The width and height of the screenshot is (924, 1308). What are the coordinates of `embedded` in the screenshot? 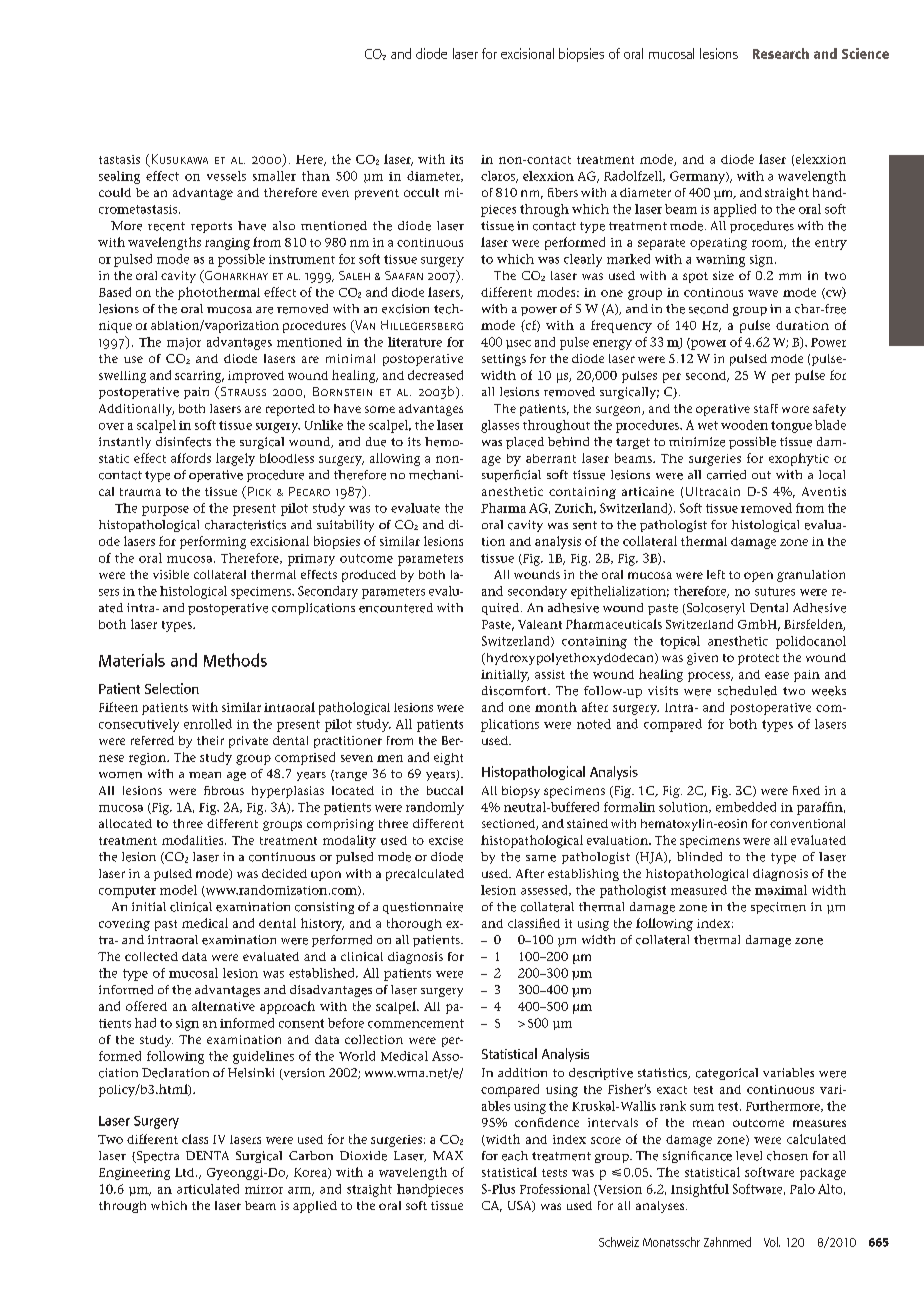 It's located at (746, 807).
